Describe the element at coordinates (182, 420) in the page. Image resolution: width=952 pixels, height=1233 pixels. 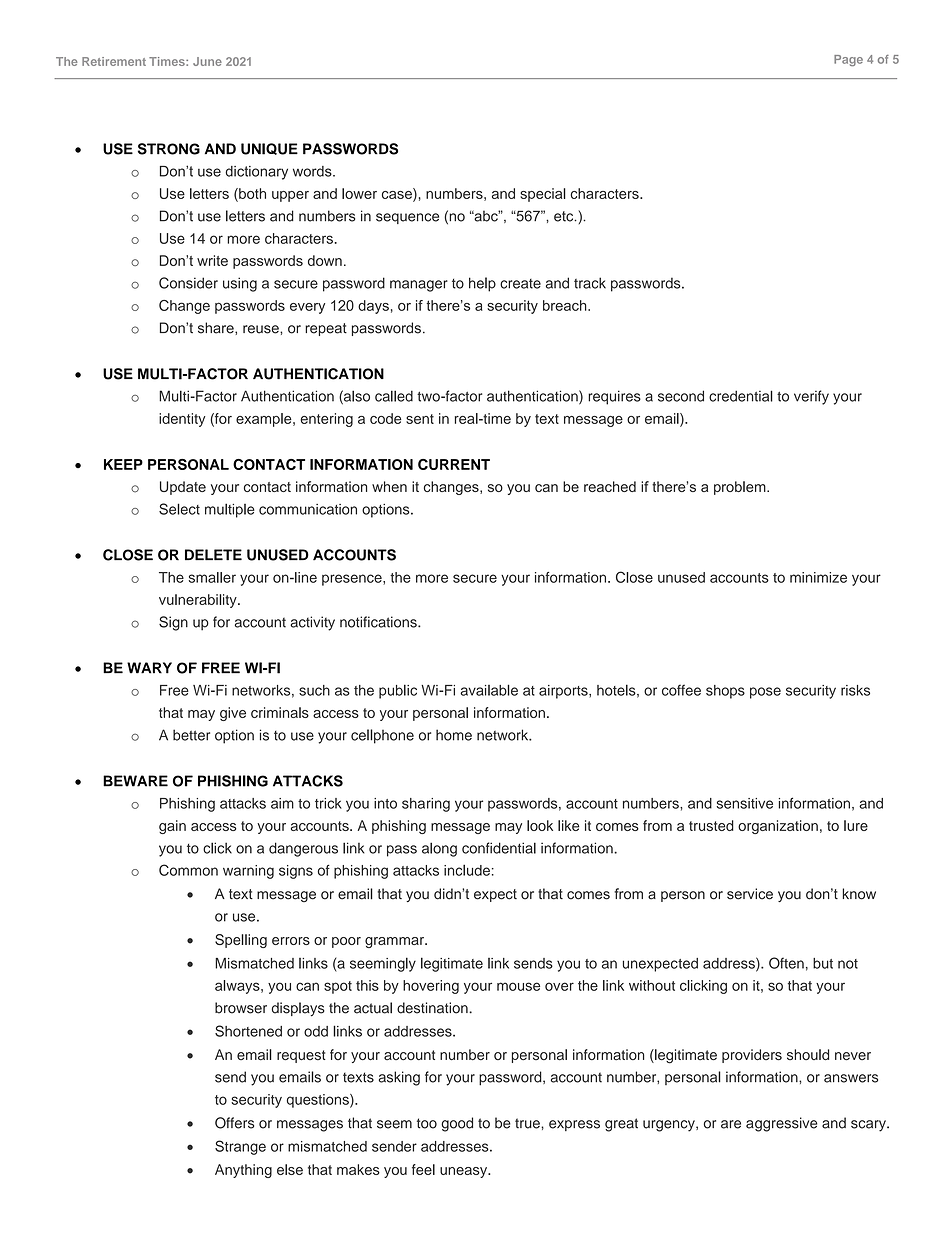
I see `identity` at that location.
